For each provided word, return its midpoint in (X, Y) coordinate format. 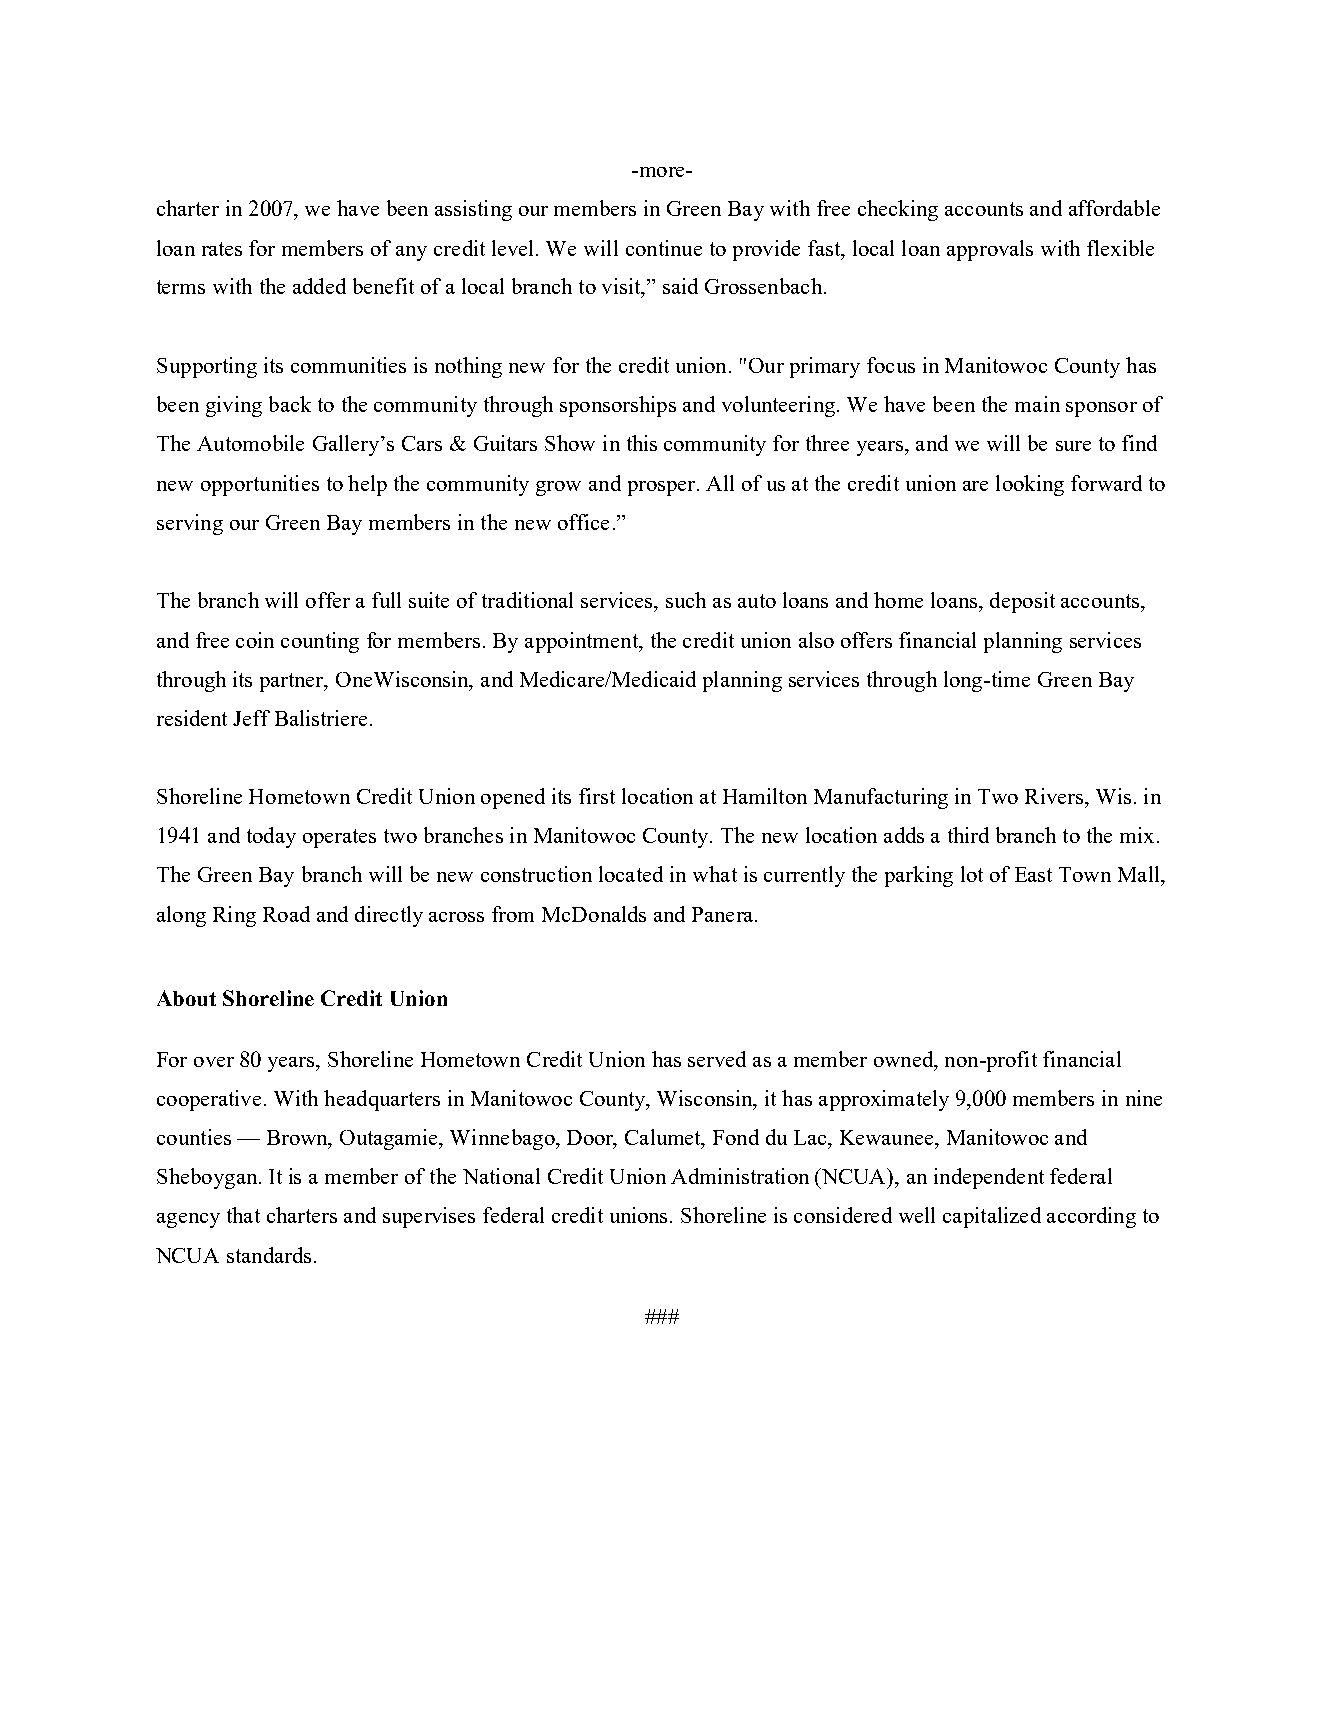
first (597, 796)
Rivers (1055, 796)
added (319, 286)
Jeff (251, 718)
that (243, 1215)
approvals (990, 250)
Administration (740, 1176)
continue (664, 248)
